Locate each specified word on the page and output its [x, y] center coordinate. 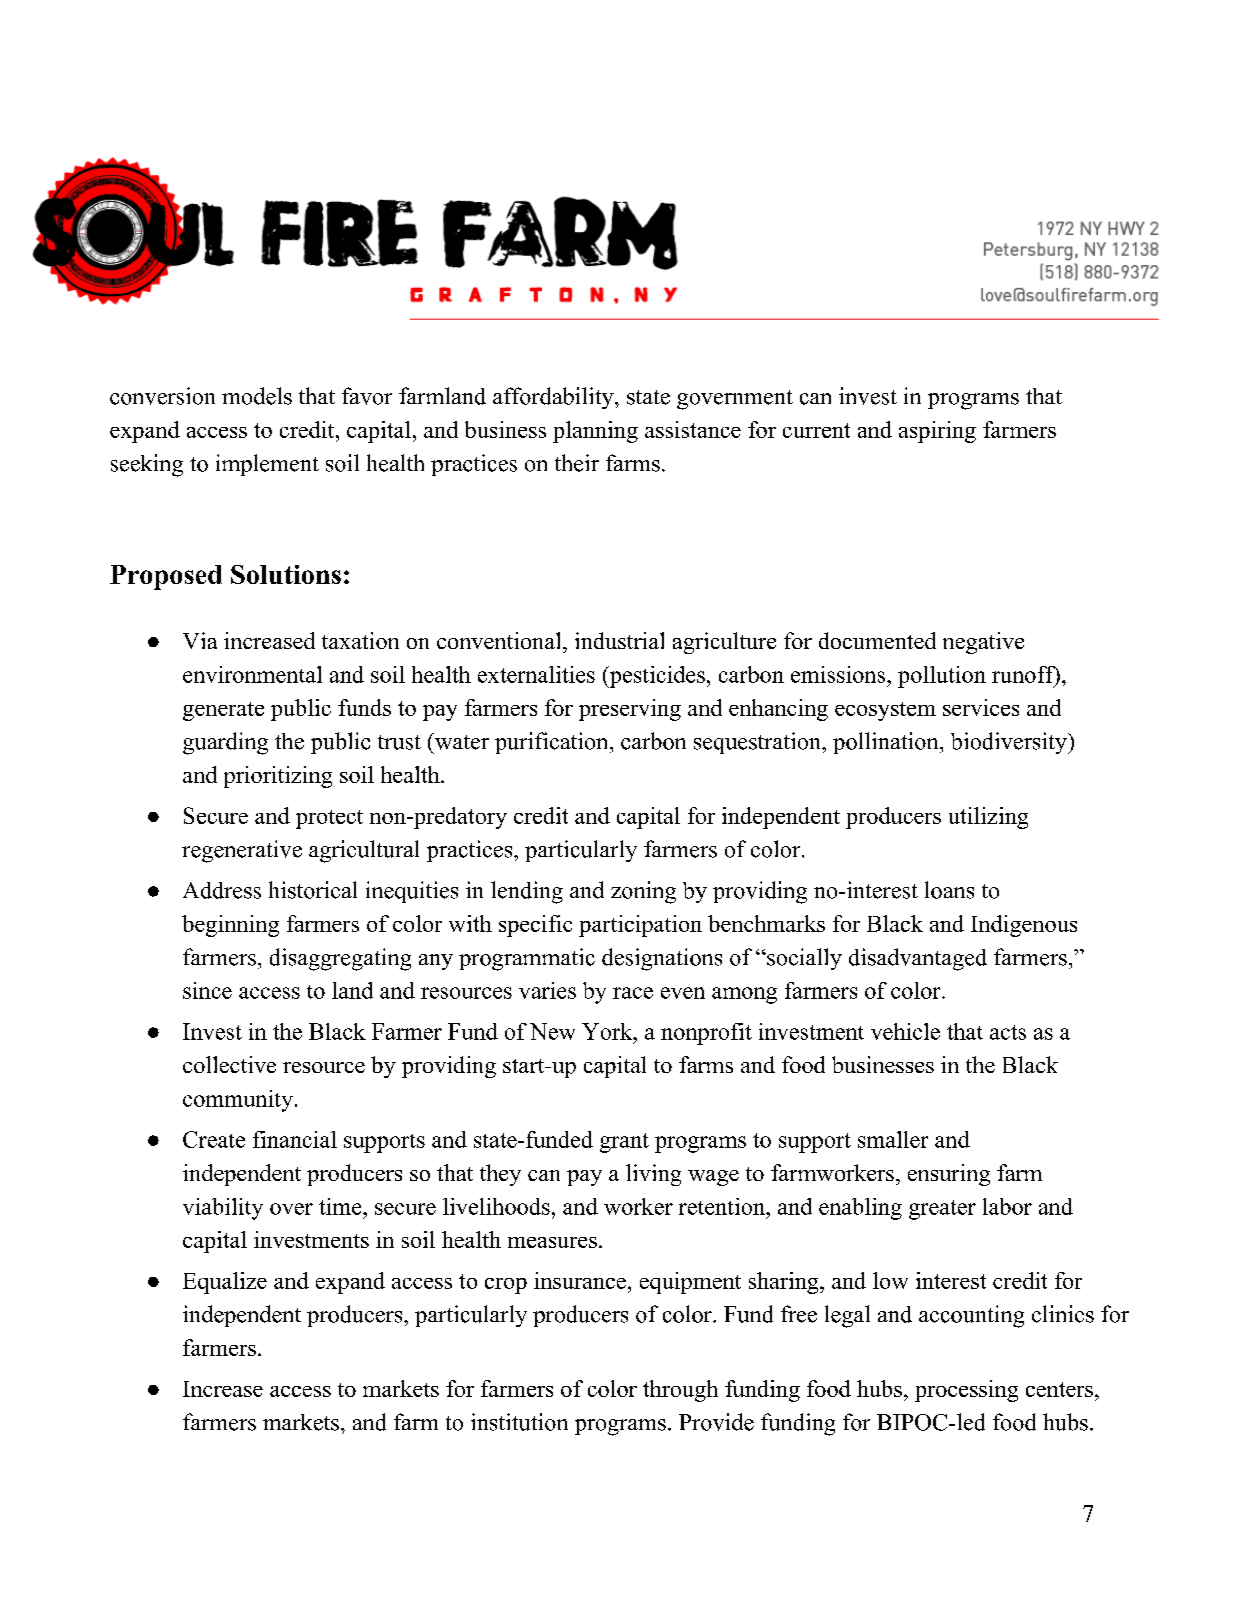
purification [551, 743]
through [680, 1391]
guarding [225, 743]
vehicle [905, 1031]
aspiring [937, 432]
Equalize [225, 1283]
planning [595, 432]
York [608, 1031]
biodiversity [1009, 743]
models [257, 396]
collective [229, 1064]
